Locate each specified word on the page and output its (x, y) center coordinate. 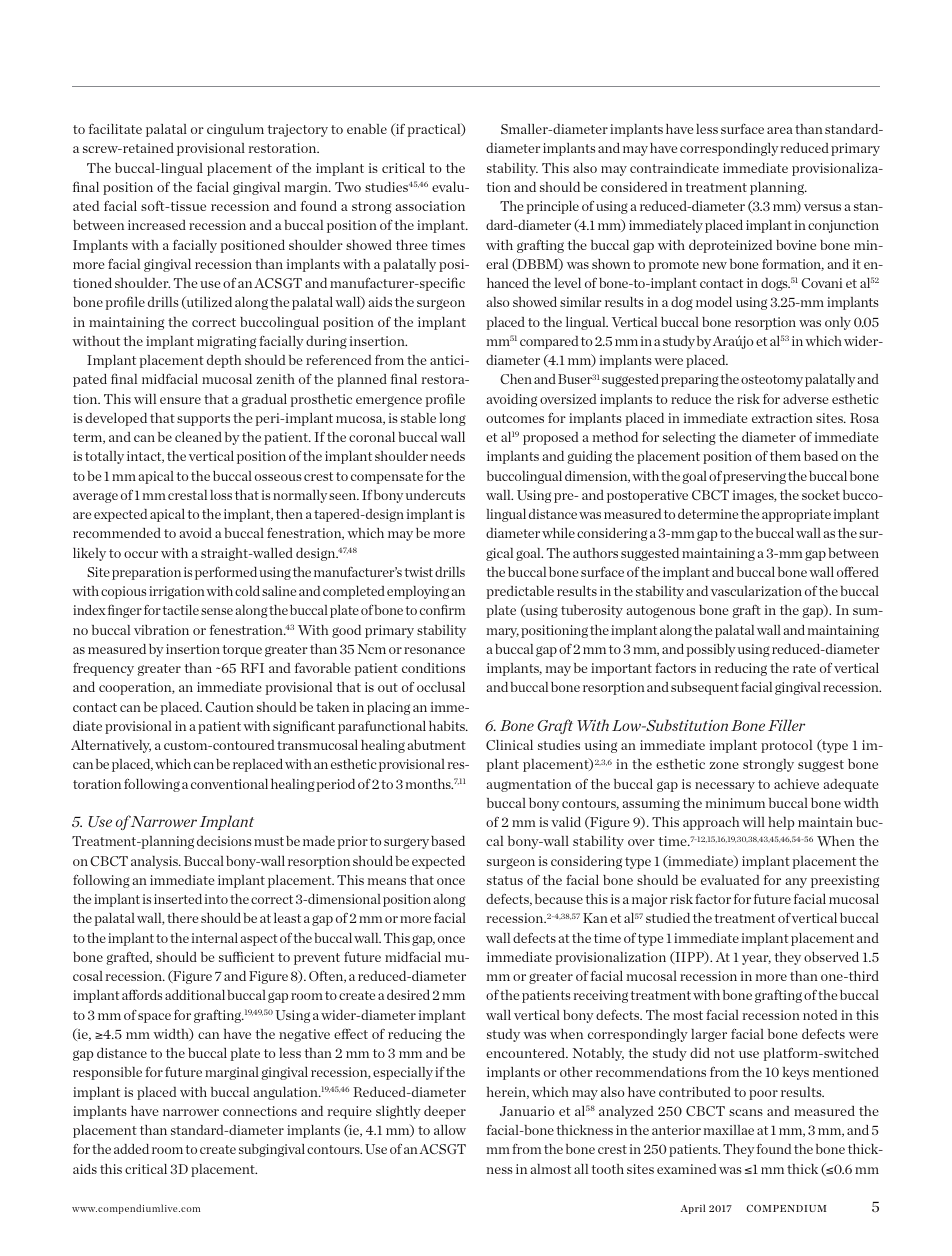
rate (804, 668)
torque (242, 651)
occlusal (441, 687)
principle (553, 207)
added (131, 1149)
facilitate (115, 129)
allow (450, 1130)
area (780, 130)
